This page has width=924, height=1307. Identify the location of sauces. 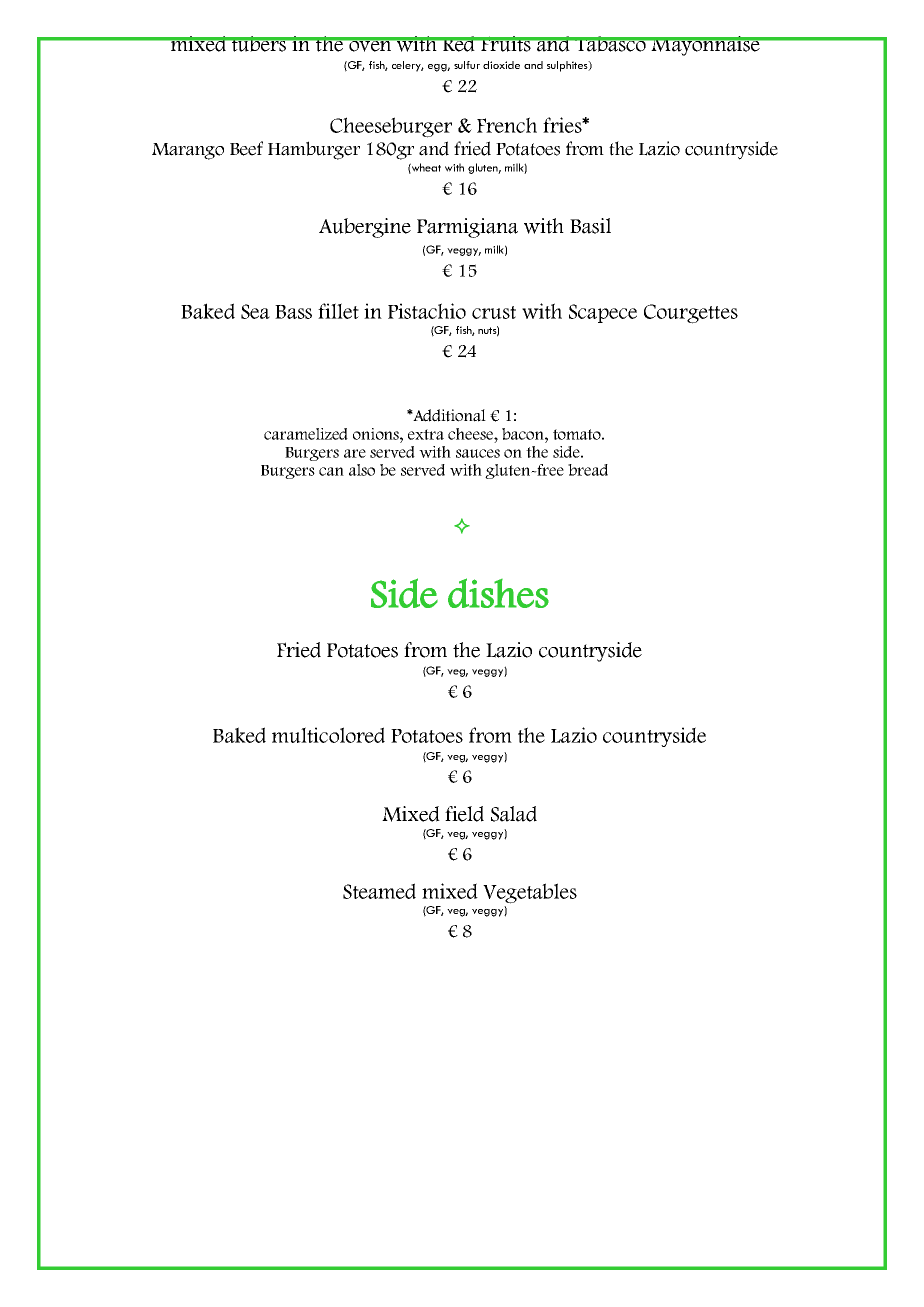
(478, 453).
